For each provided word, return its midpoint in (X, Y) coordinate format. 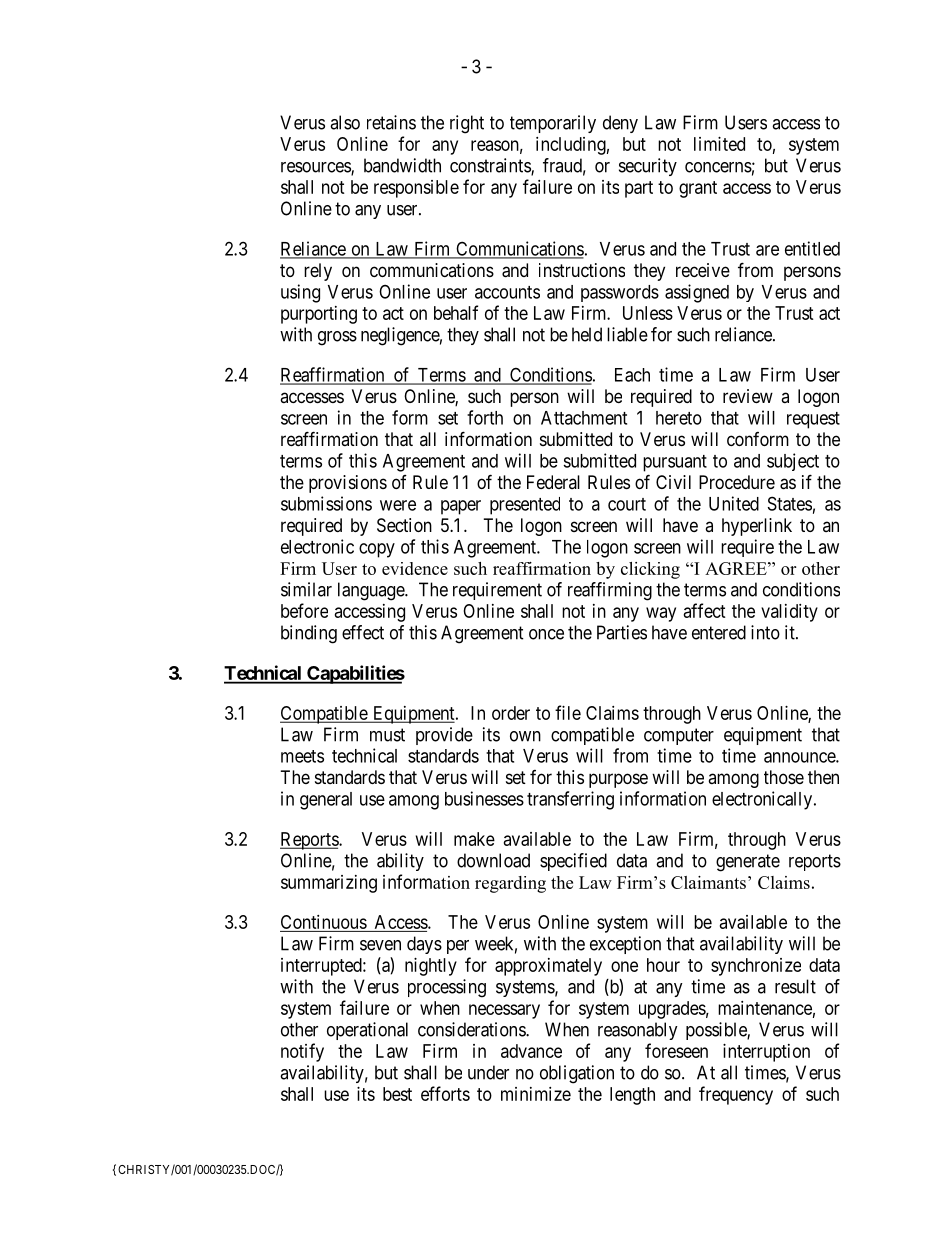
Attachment (584, 418)
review (748, 396)
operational (367, 1031)
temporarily (553, 124)
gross (337, 338)
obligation (577, 1074)
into (765, 632)
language (372, 591)
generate (748, 863)
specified (573, 862)
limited (719, 144)
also (345, 122)
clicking (650, 570)
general (326, 801)
